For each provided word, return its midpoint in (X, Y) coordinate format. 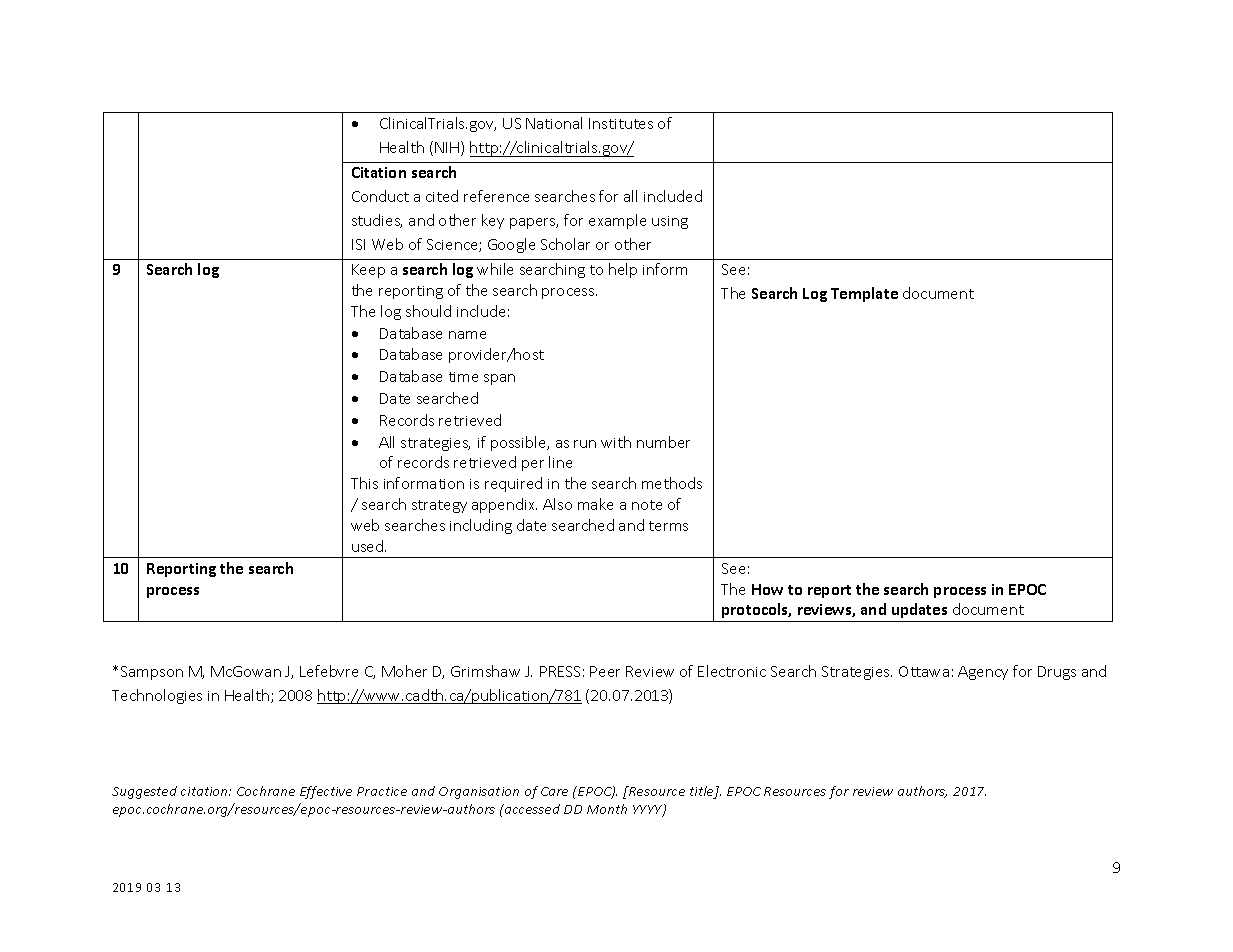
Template (864, 294)
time (463, 377)
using (670, 222)
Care (554, 791)
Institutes (621, 123)
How (767, 589)
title (703, 792)
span (499, 379)
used (369, 546)
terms (668, 526)
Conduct (380, 196)
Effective (326, 792)
